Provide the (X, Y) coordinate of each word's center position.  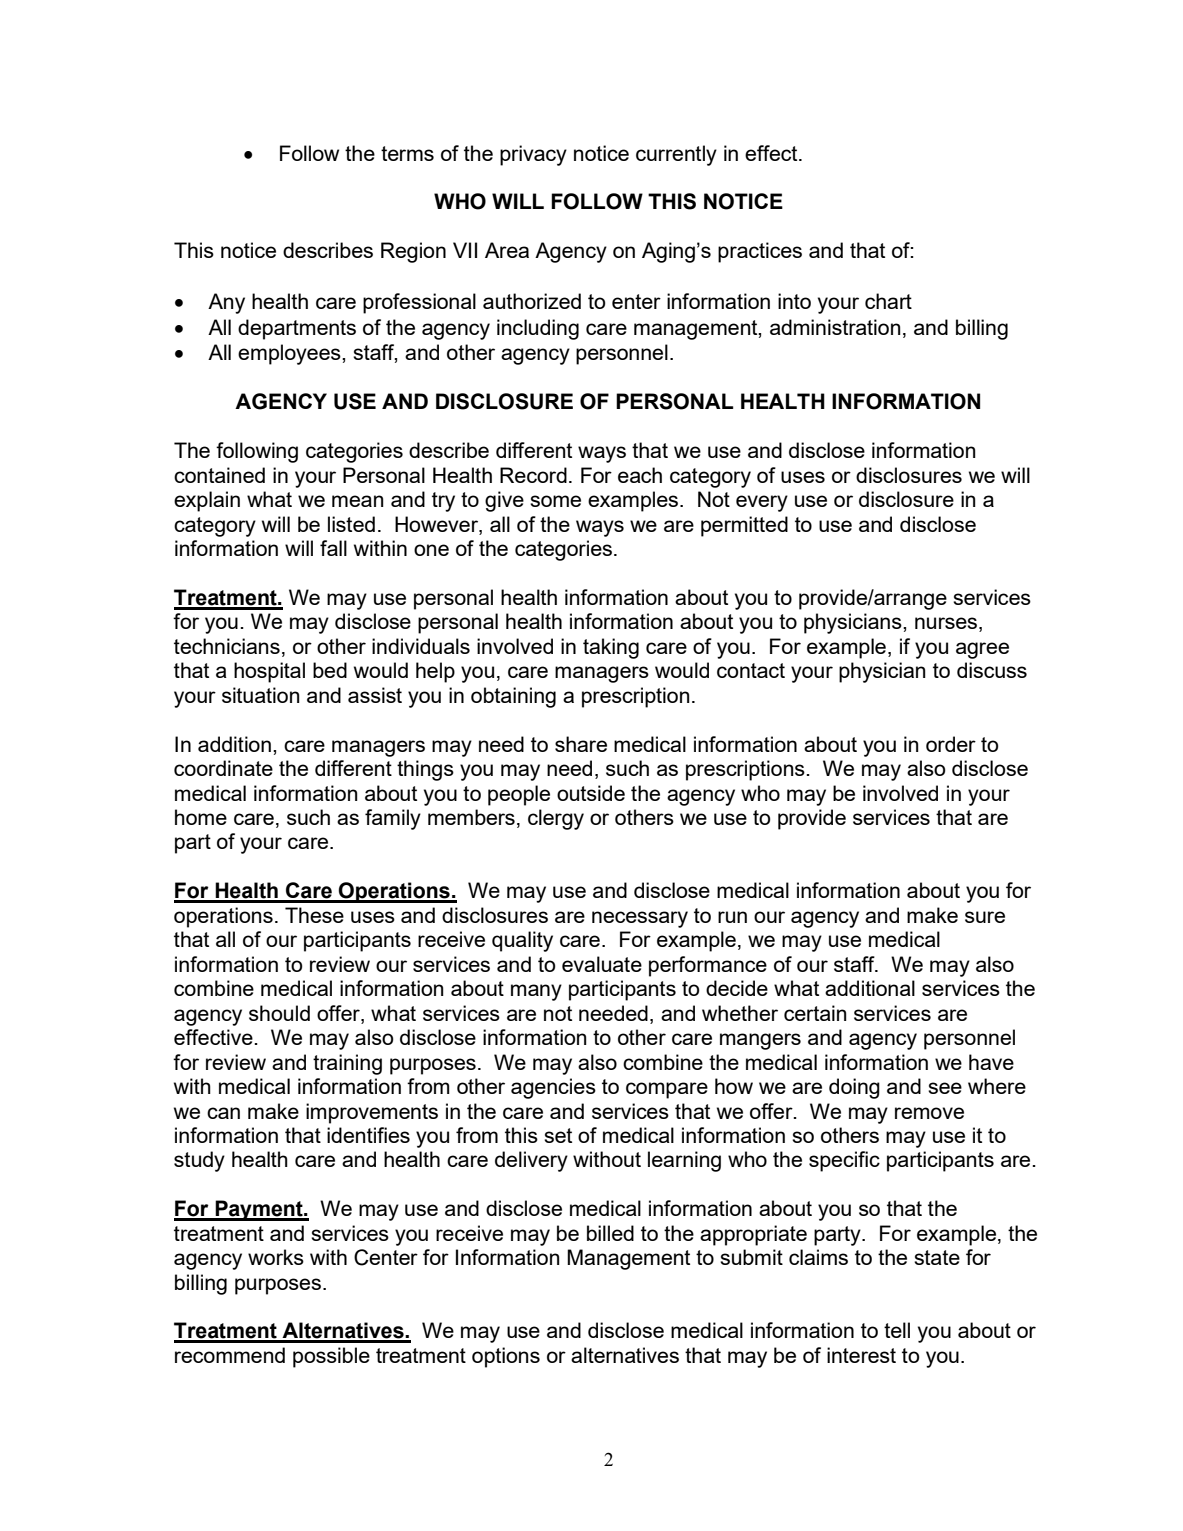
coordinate (223, 768)
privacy (533, 155)
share (581, 744)
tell (897, 1330)
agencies (553, 1088)
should (279, 1013)
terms (407, 153)
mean (358, 501)
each (640, 475)
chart (888, 301)
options (506, 1357)
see (945, 1088)
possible (331, 1357)
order (951, 744)
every (762, 503)
